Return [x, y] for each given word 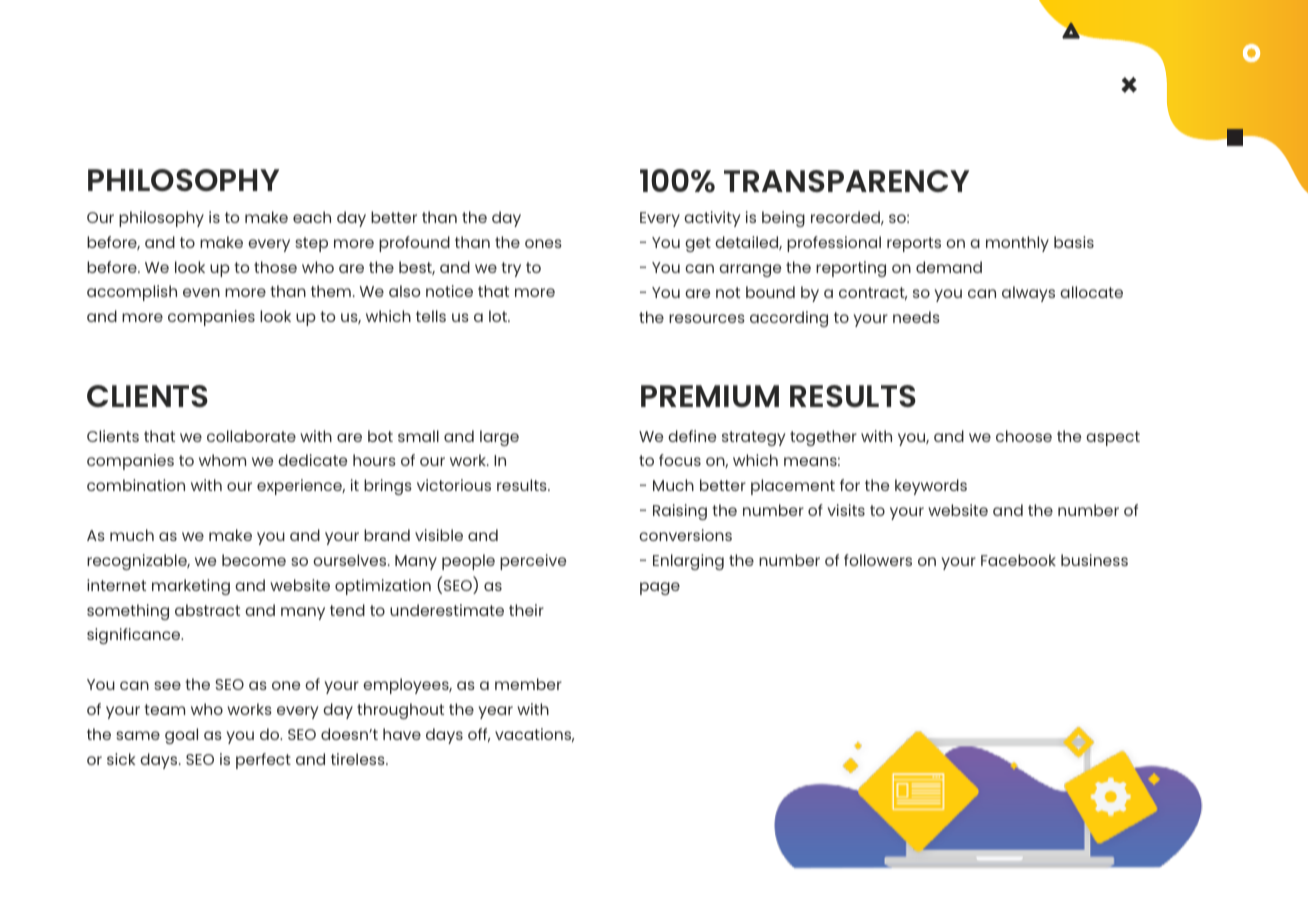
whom [222, 460]
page [660, 588]
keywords [931, 487]
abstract [207, 610]
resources [707, 318]
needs [916, 317]
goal [181, 736]
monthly [1017, 244]
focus [680, 460]
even [201, 292]
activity [712, 219]
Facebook [1018, 560]
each [312, 217]
